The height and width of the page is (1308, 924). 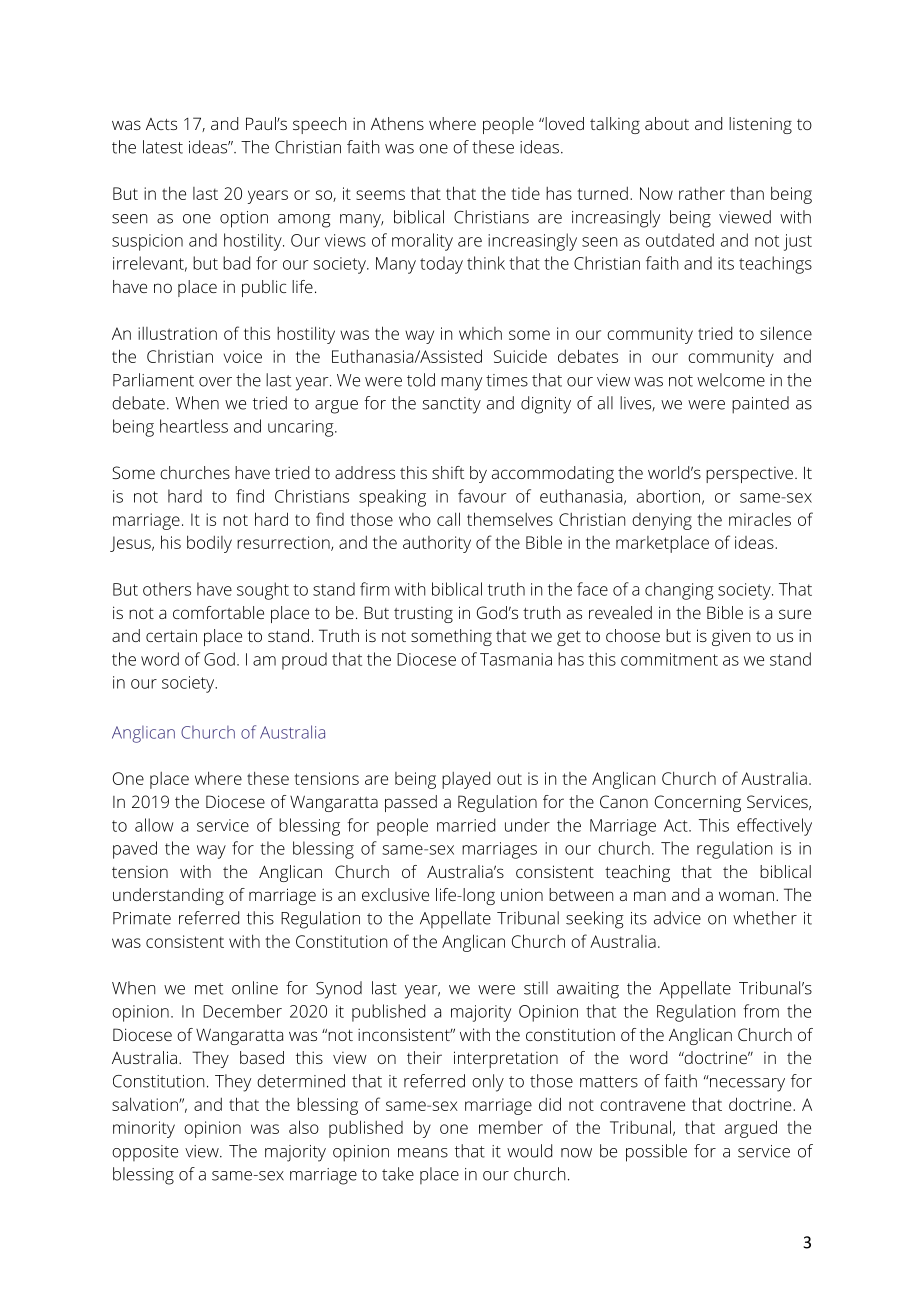 What do you see at coordinates (209, 544) in the page?
I see `bodily` at bounding box center [209, 544].
